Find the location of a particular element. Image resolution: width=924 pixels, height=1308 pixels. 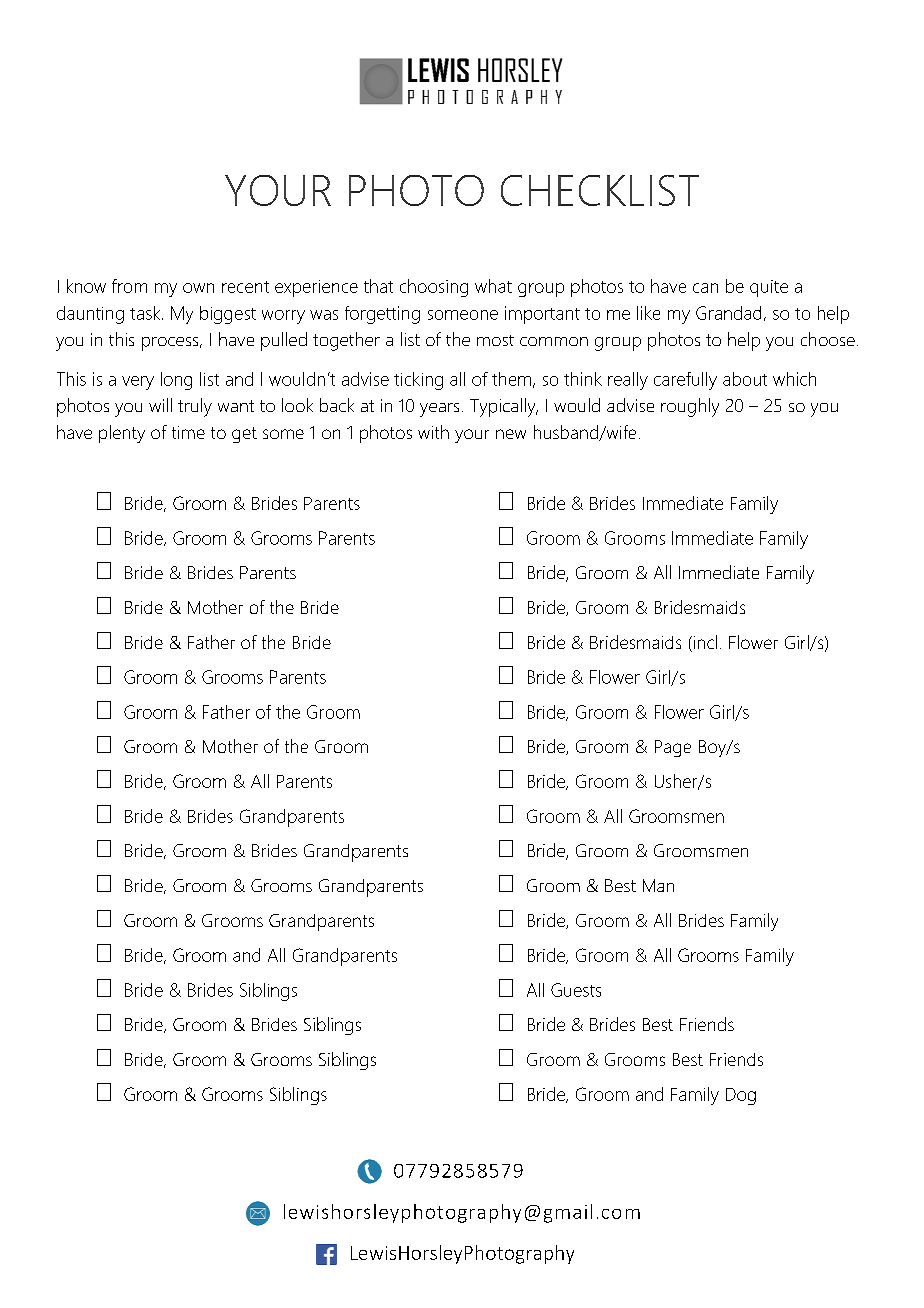

Guests is located at coordinates (576, 990).
